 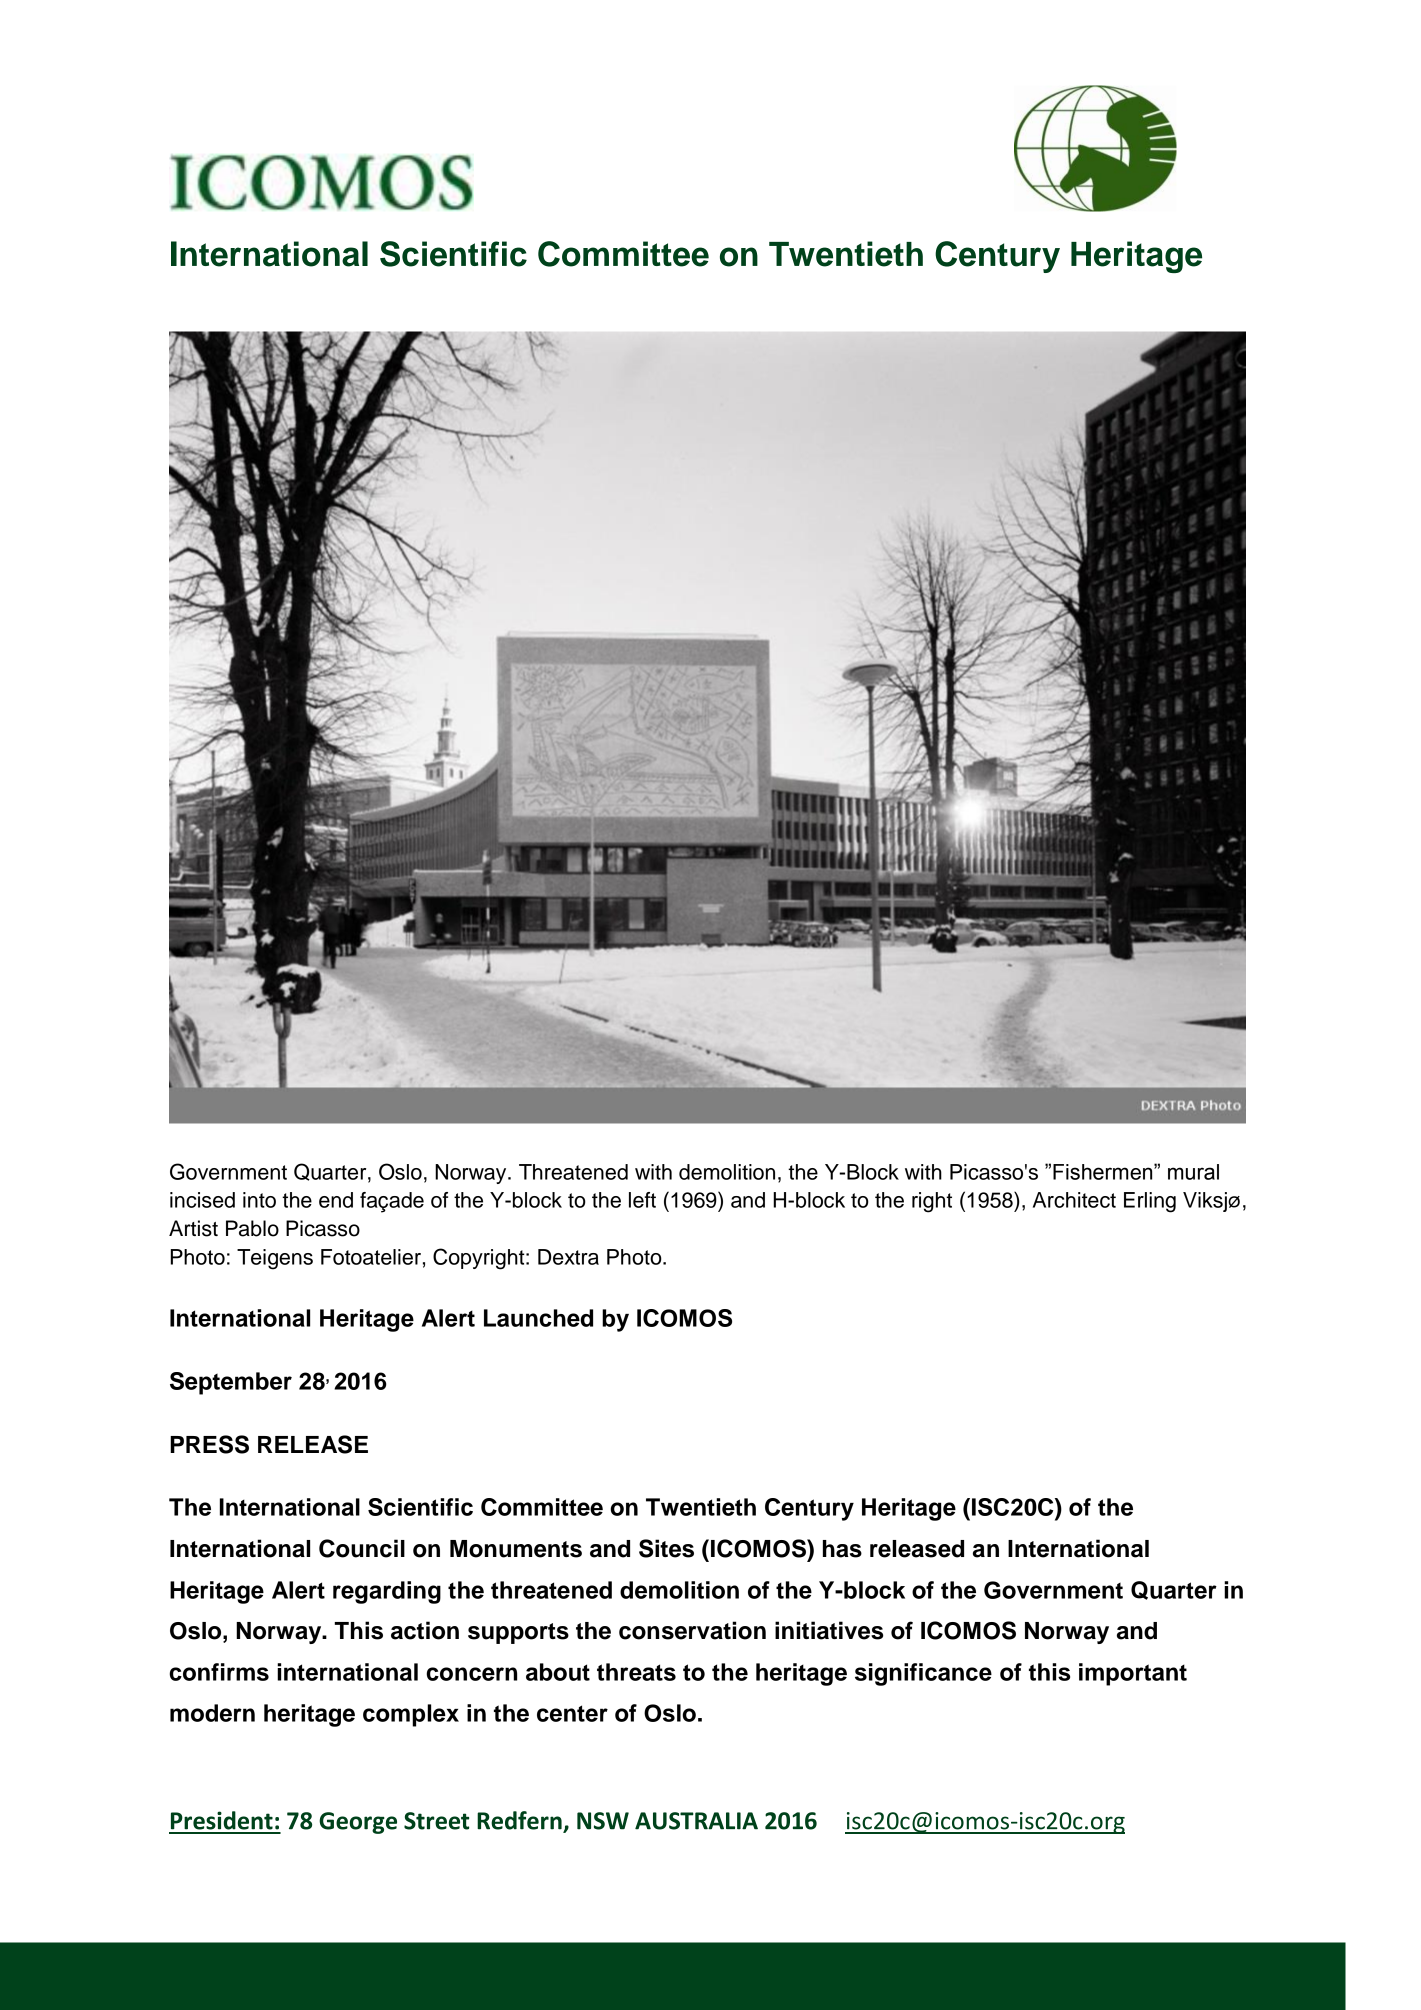 What do you see at coordinates (358, 1823) in the screenshot?
I see `George` at bounding box center [358, 1823].
